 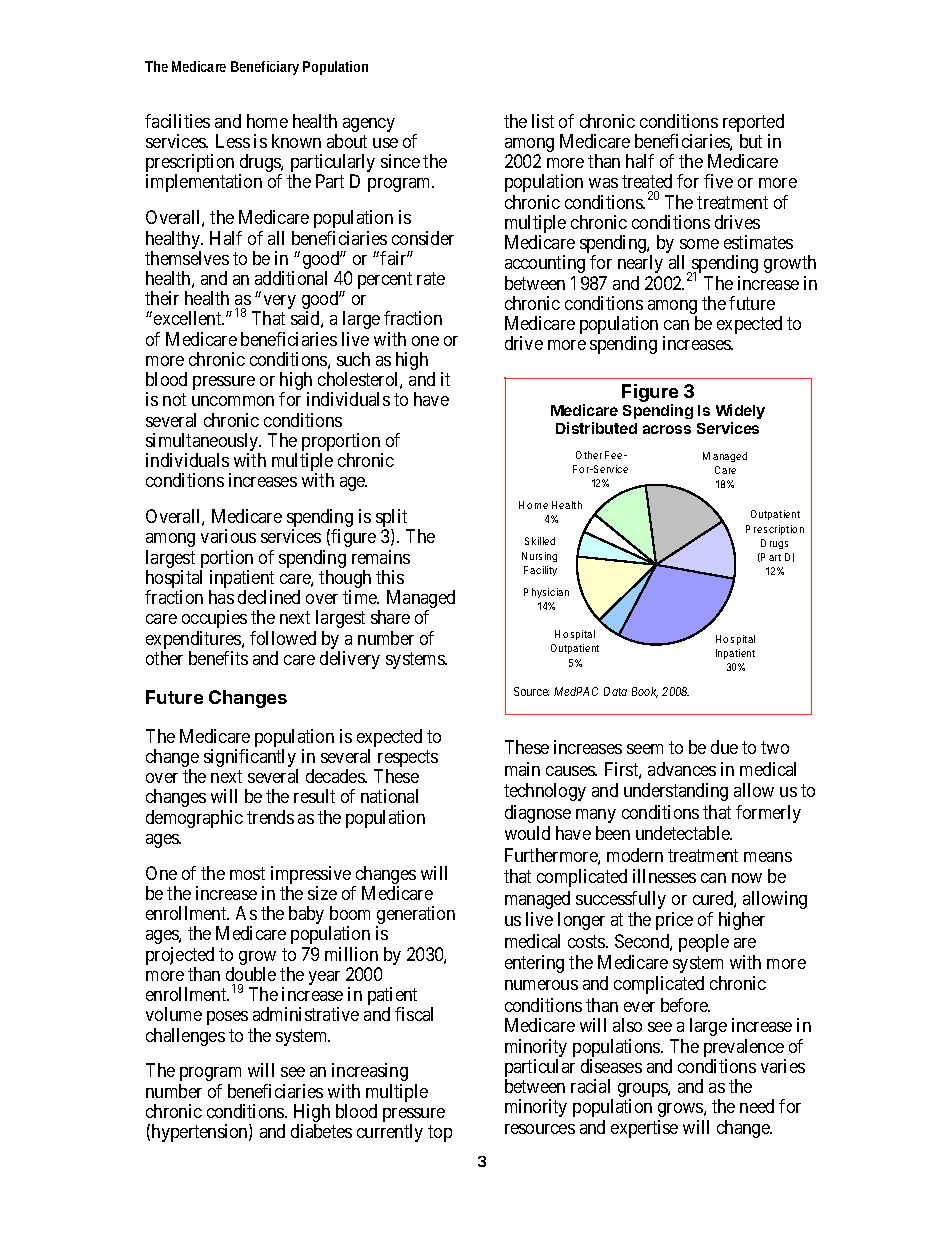 I want to click on home, so click(x=267, y=121).
